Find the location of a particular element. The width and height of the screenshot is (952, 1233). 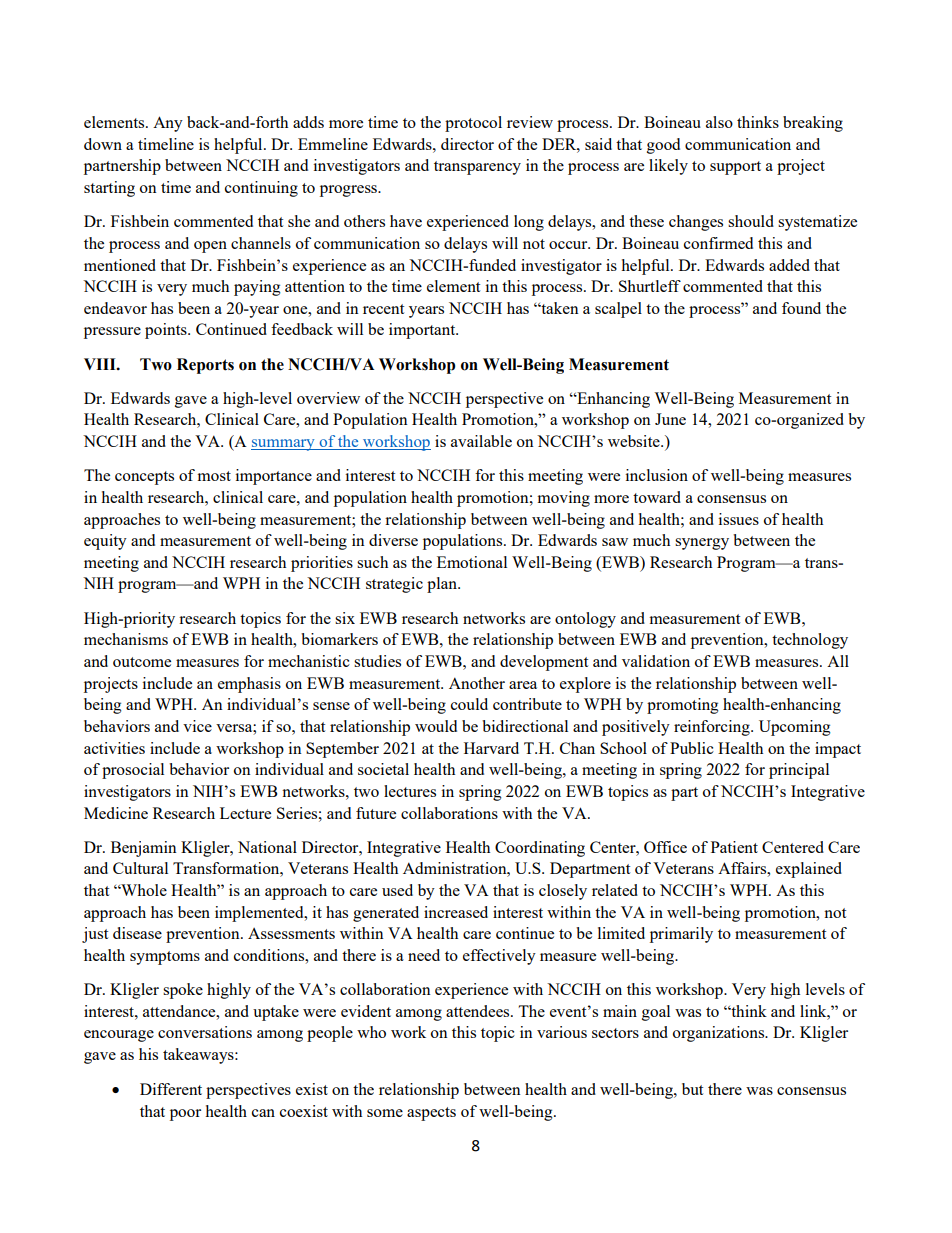

technology is located at coordinates (810, 641).
